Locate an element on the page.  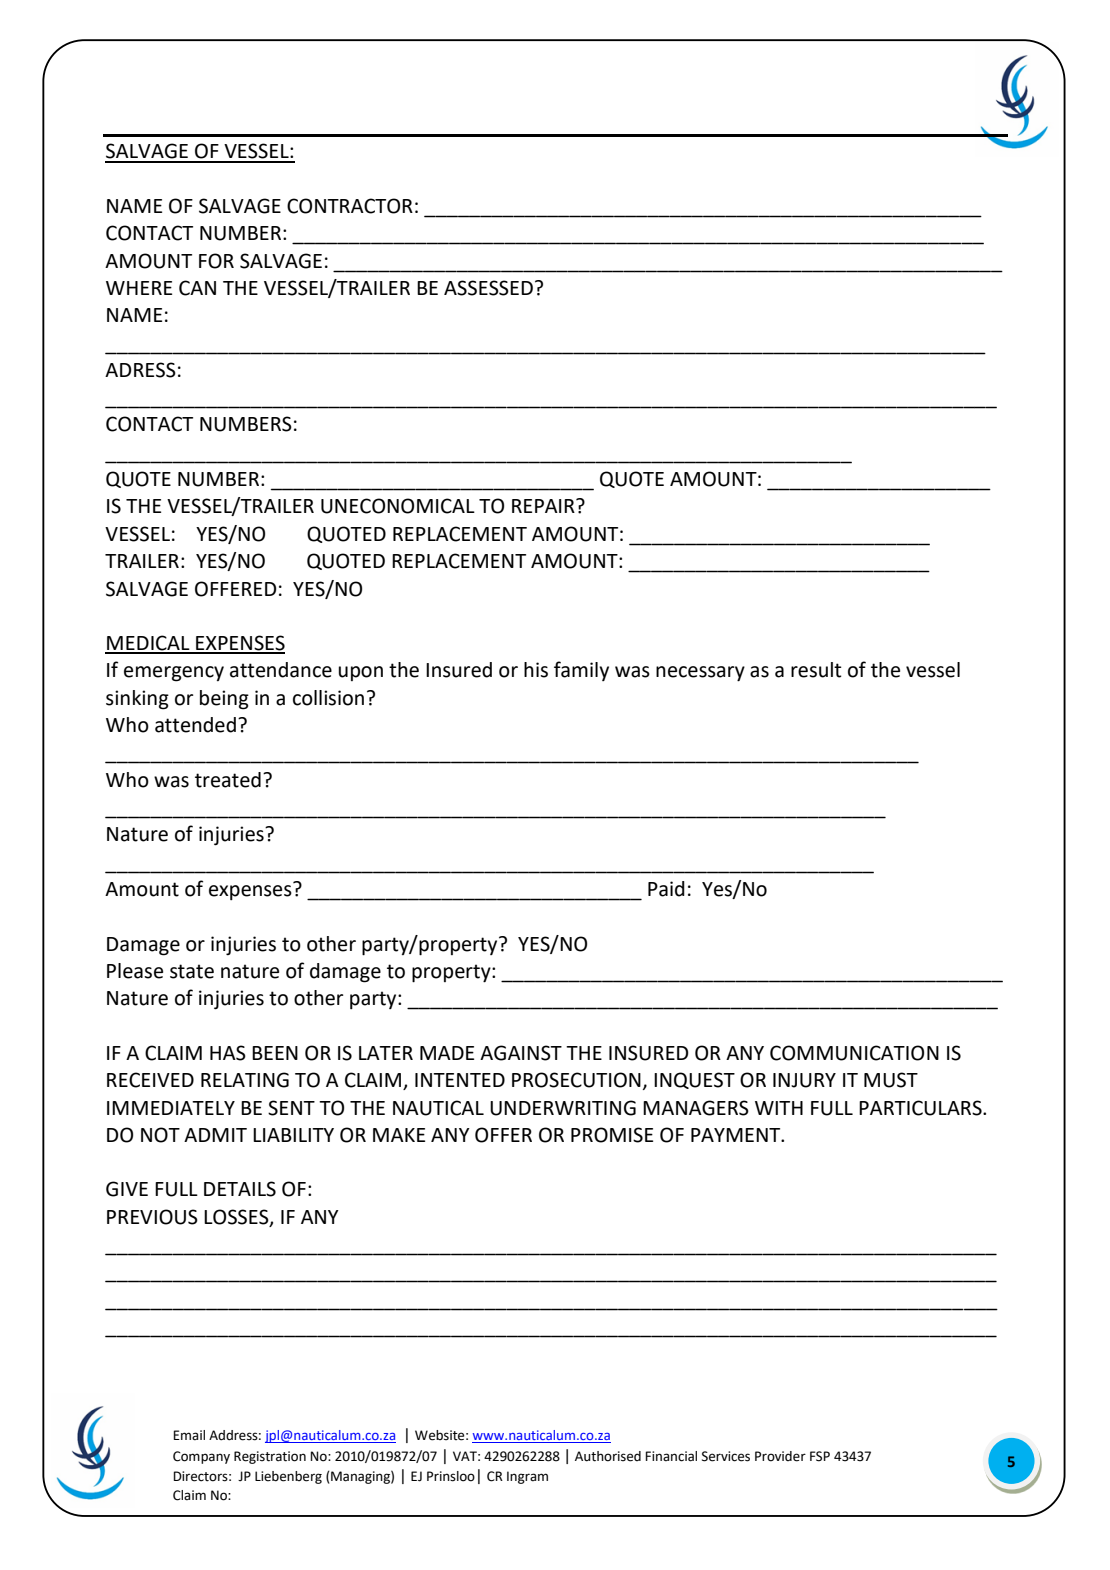
ASSESSED is located at coordinates (488, 288).
